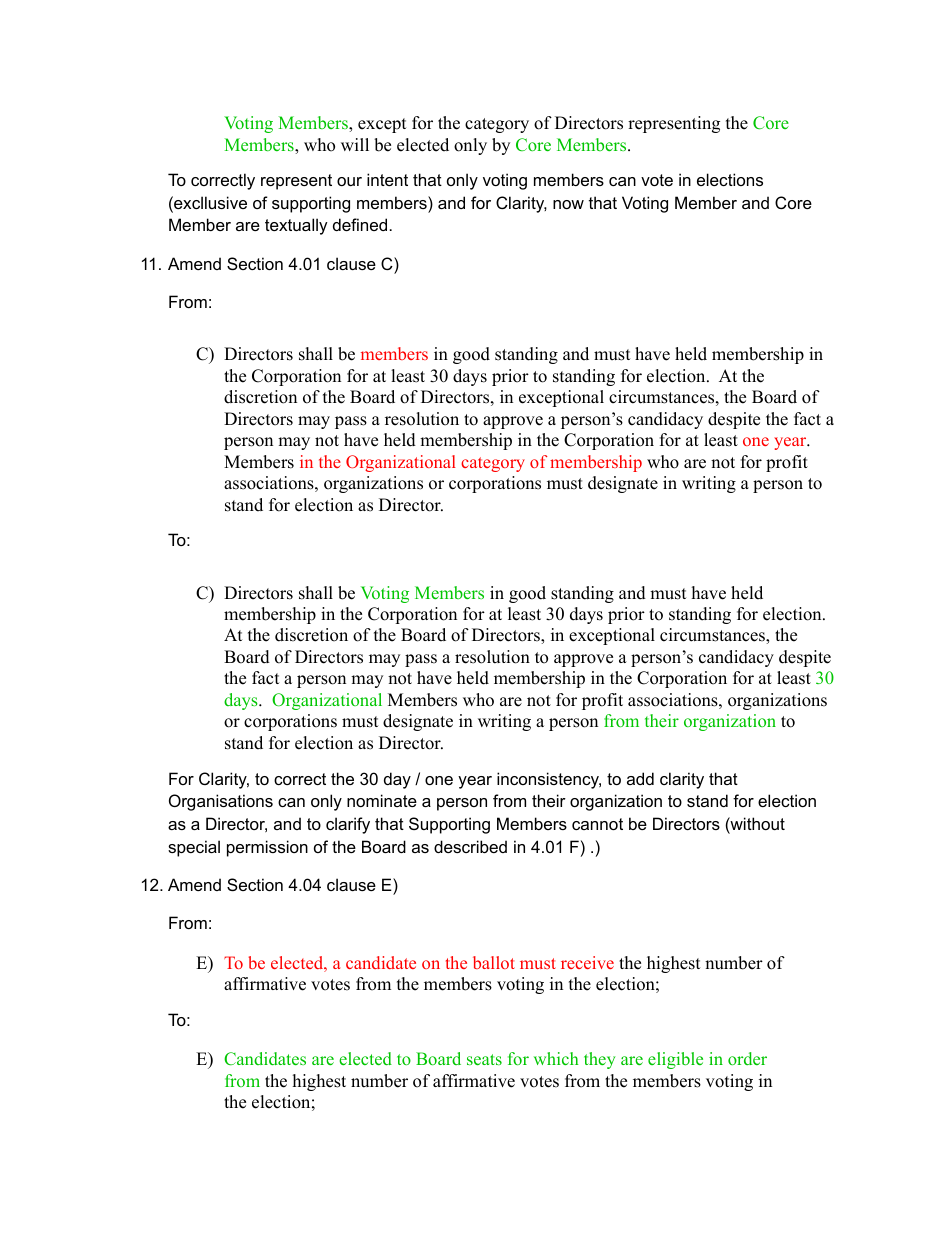 Image resolution: width=952 pixels, height=1233 pixels. What do you see at coordinates (267, 848) in the document?
I see `permission` at bounding box center [267, 848].
